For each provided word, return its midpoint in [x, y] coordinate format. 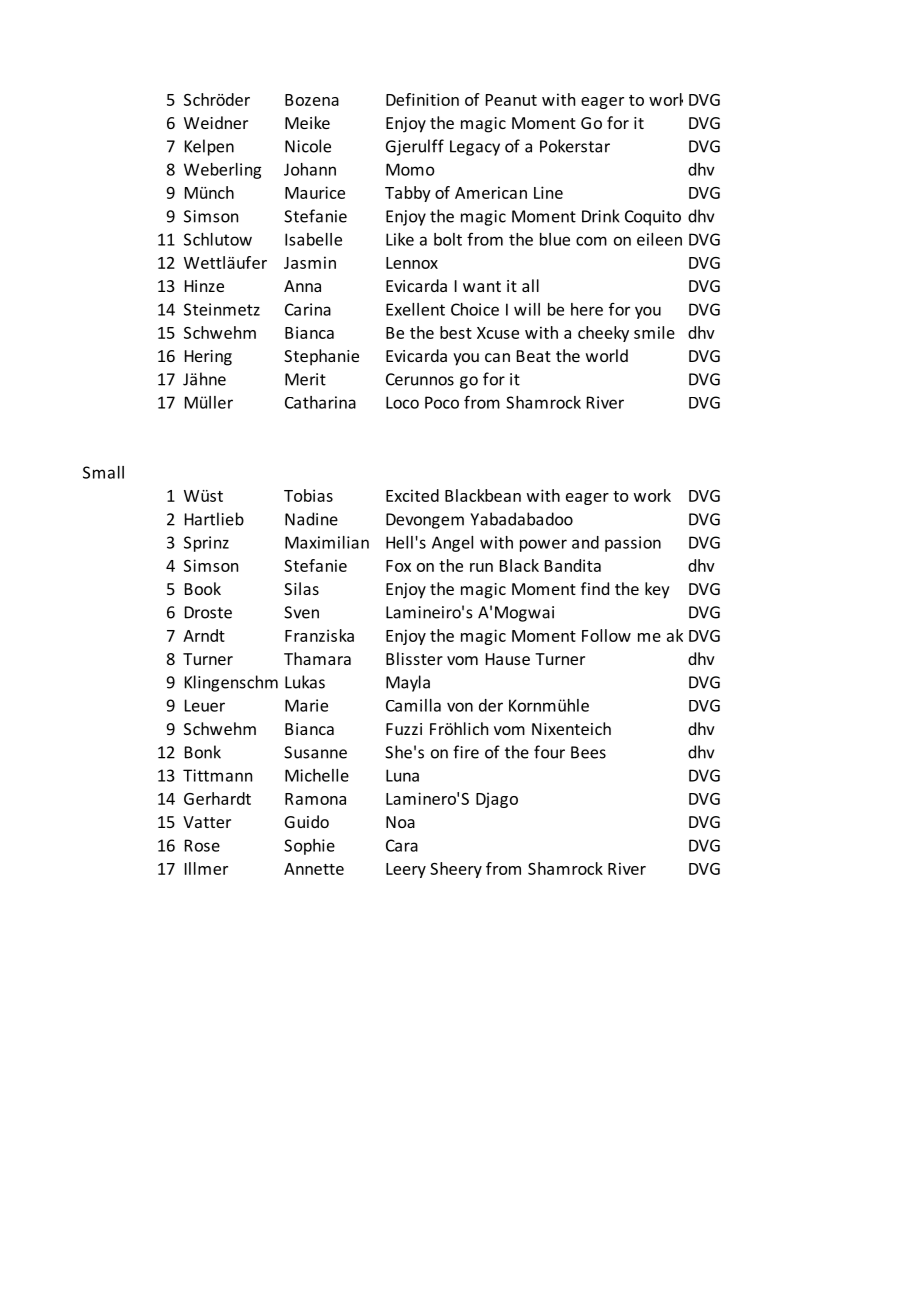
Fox [398, 566]
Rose [202, 845]
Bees [588, 752]
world [607, 355]
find [595, 588]
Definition [422, 99]
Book [203, 588]
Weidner [216, 122]
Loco [402, 402]
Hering [208, 358]
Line [548, 192]
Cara [402, 845]
